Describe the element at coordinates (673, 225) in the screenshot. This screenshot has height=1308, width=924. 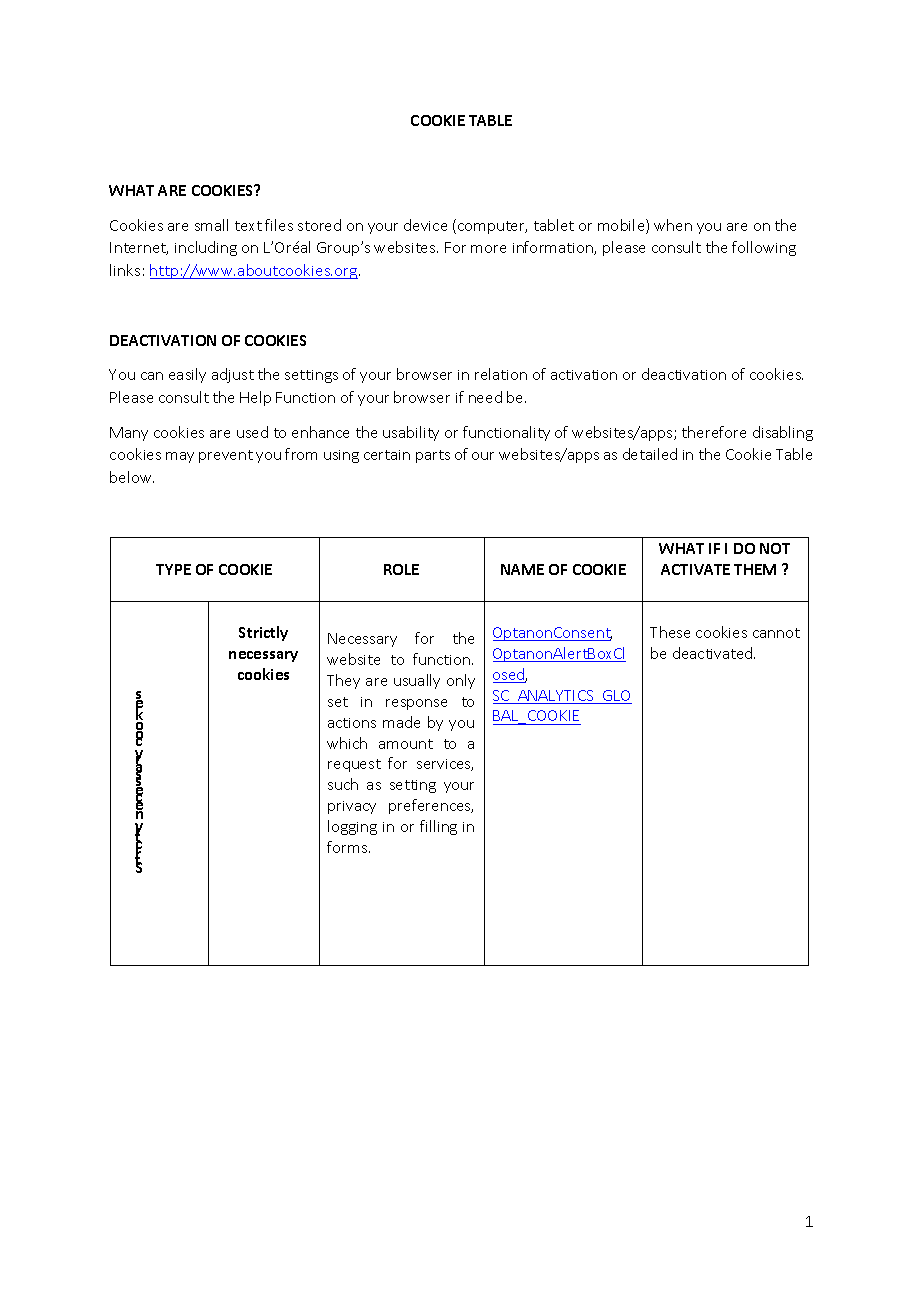
I see `when` at that location.
